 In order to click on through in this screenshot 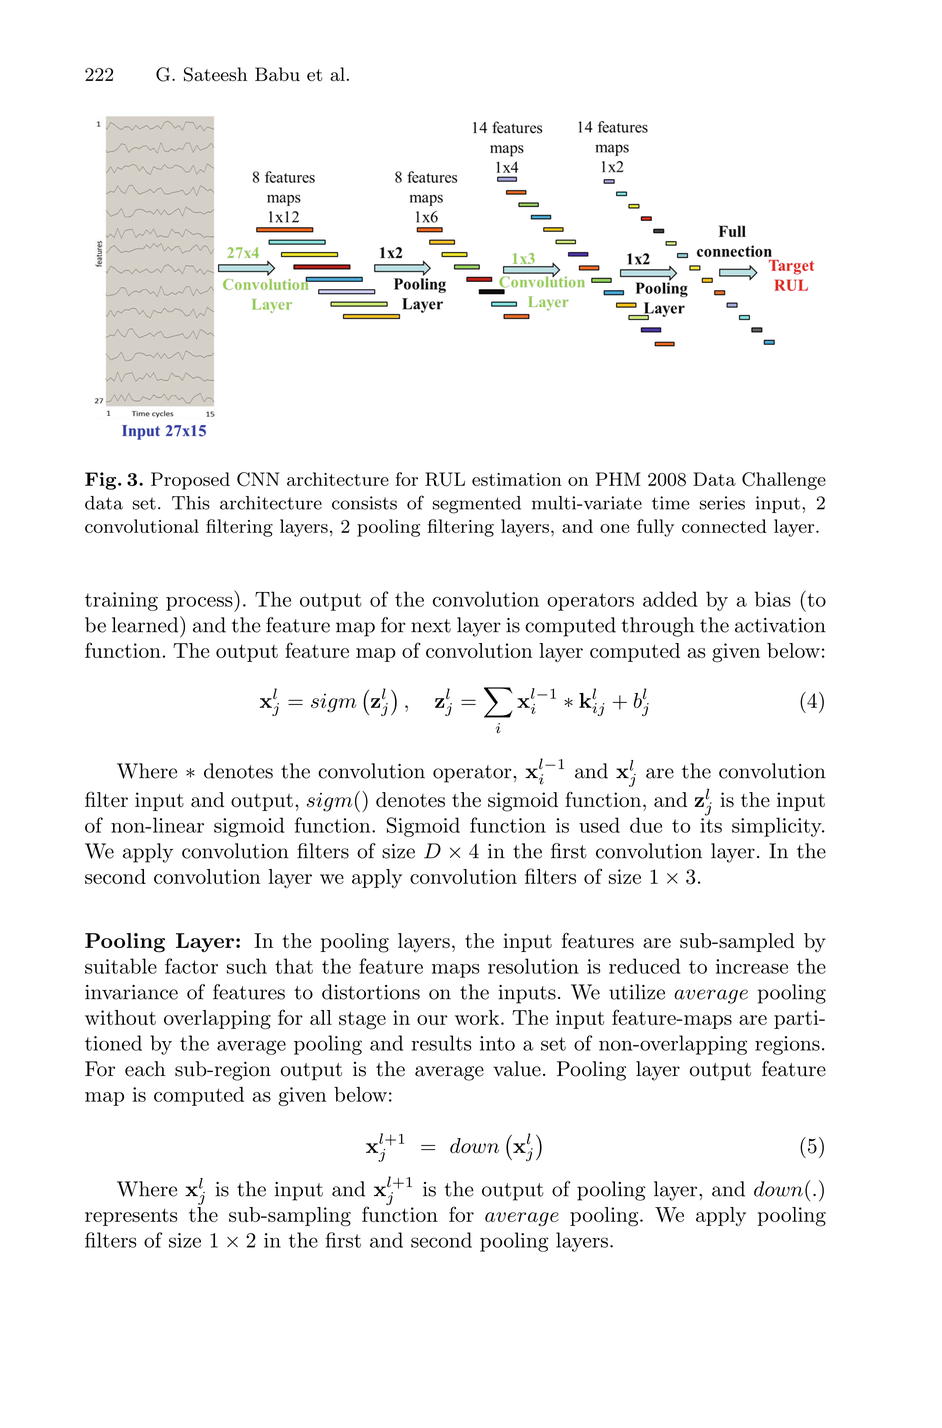, I will do `click(657, 627)`.
